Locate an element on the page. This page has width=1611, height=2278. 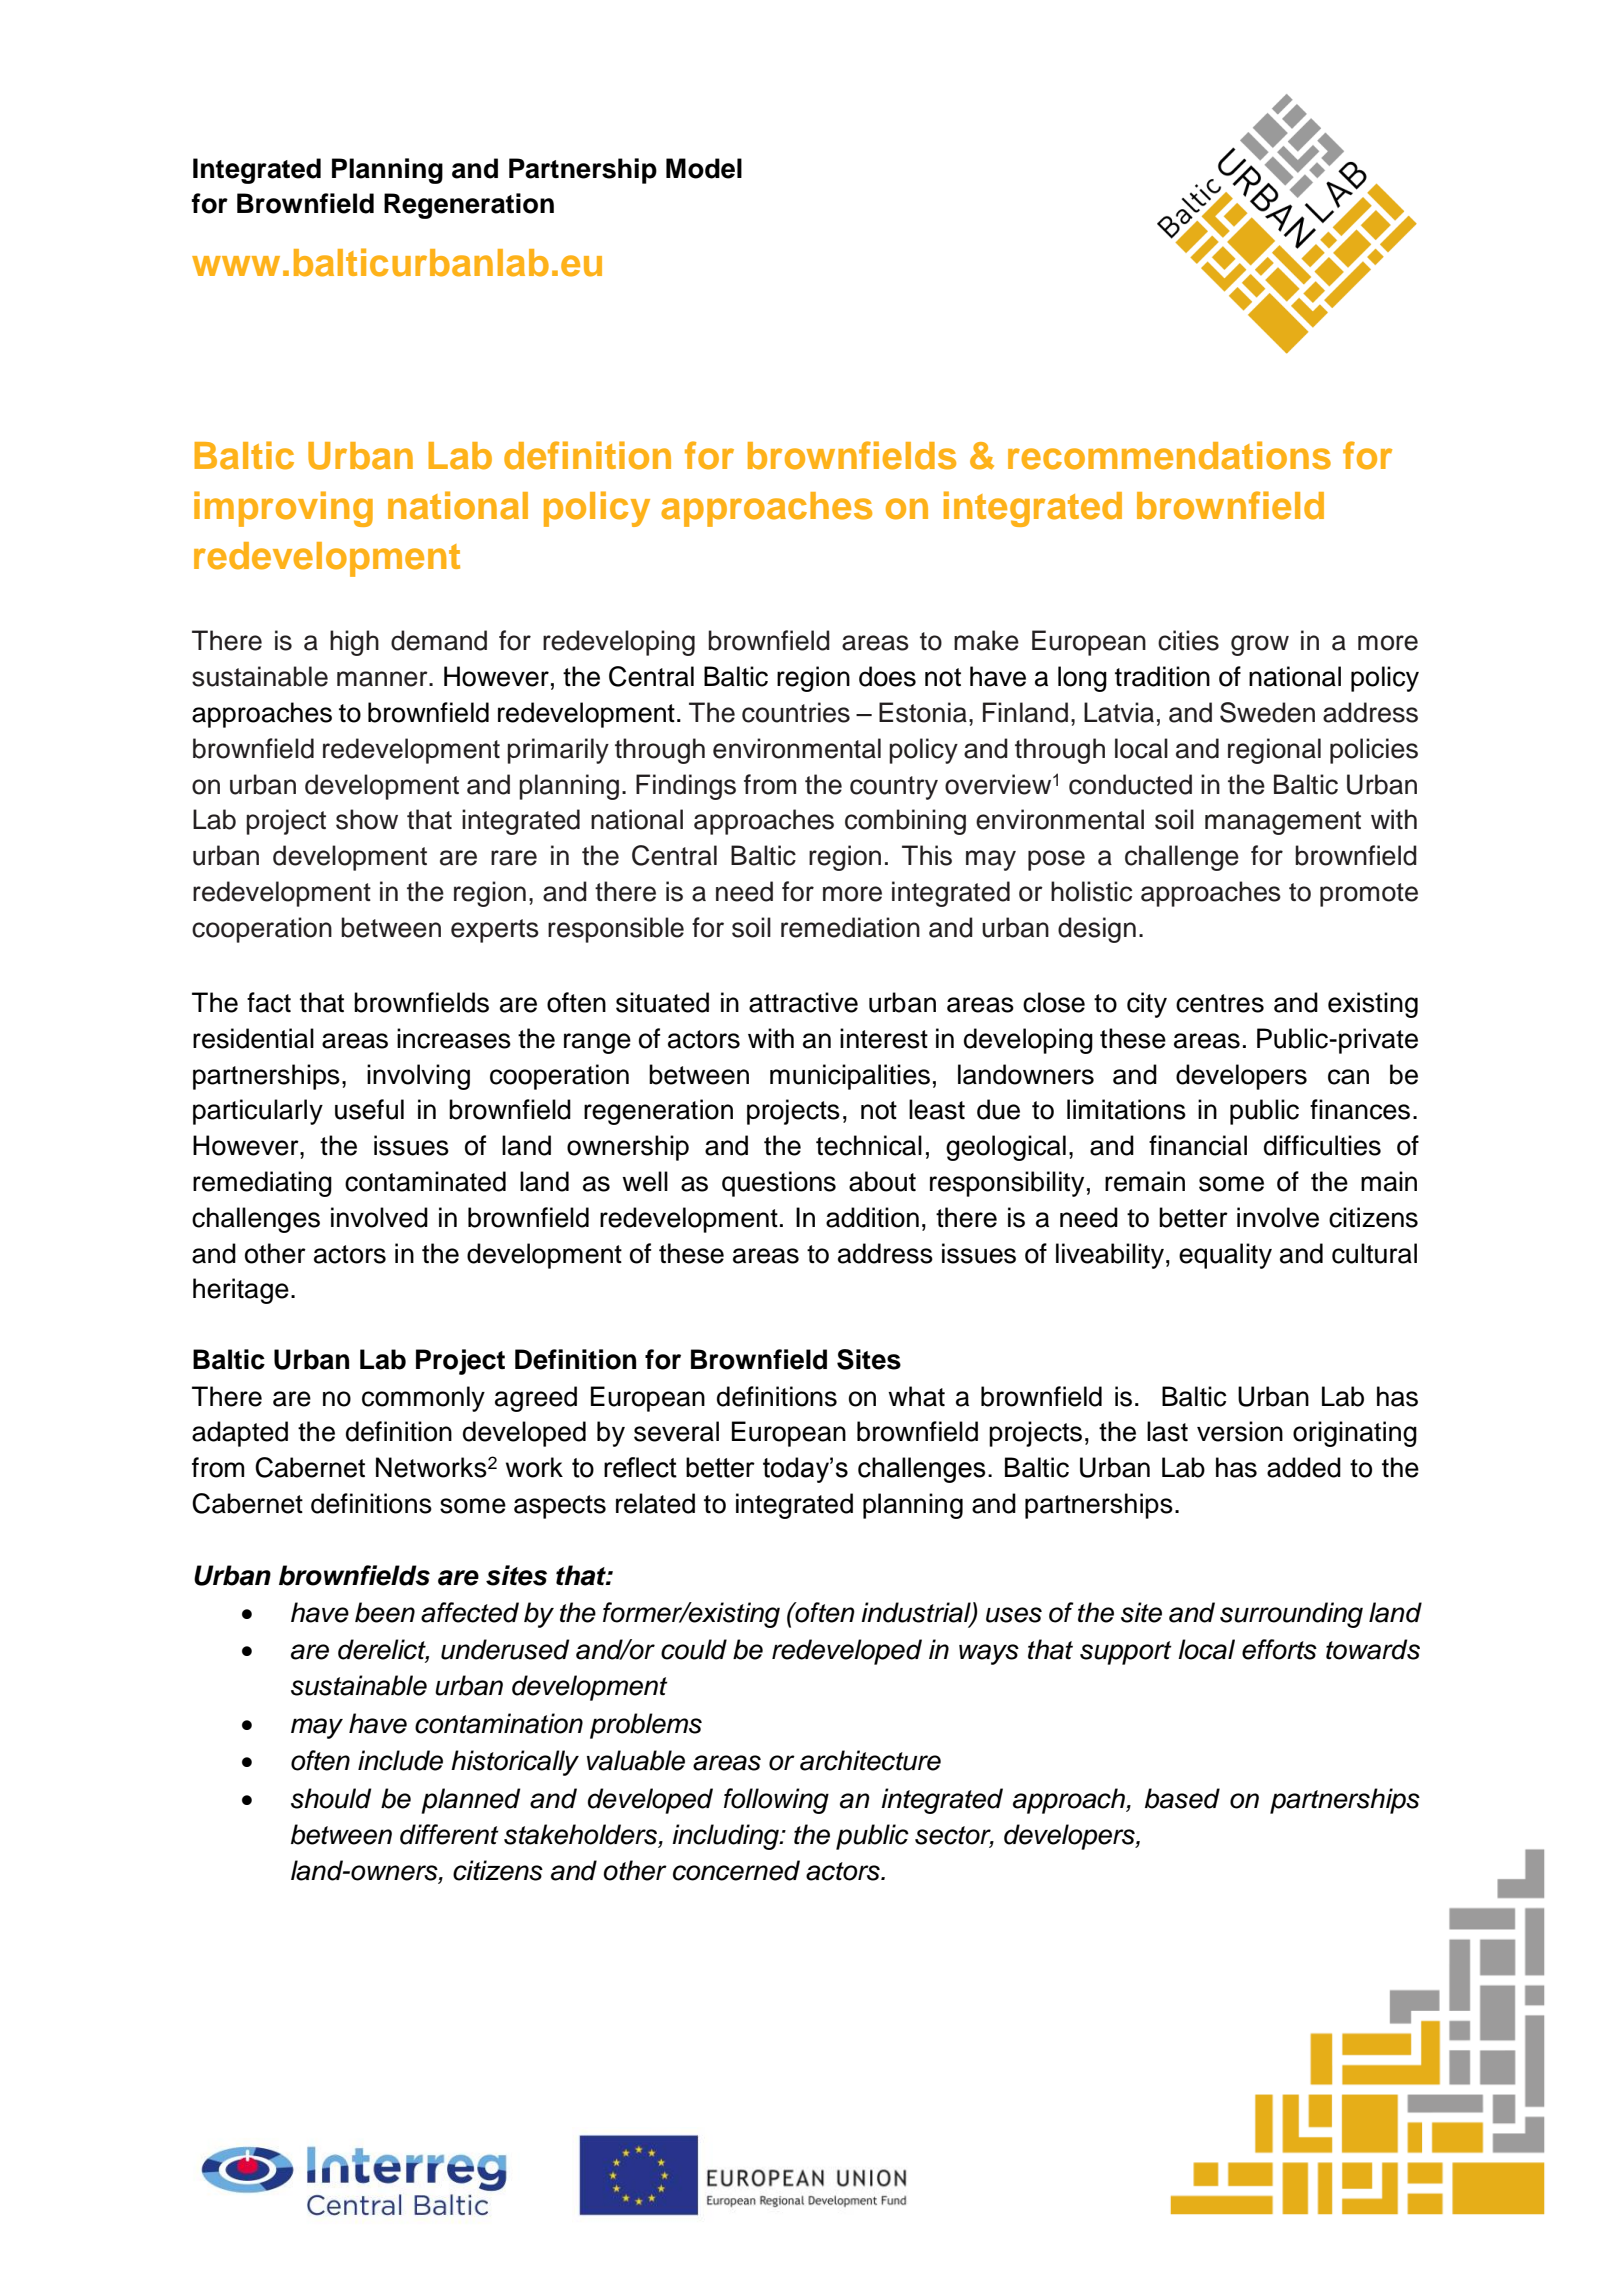
Model is located at coordinates (704, 168).
